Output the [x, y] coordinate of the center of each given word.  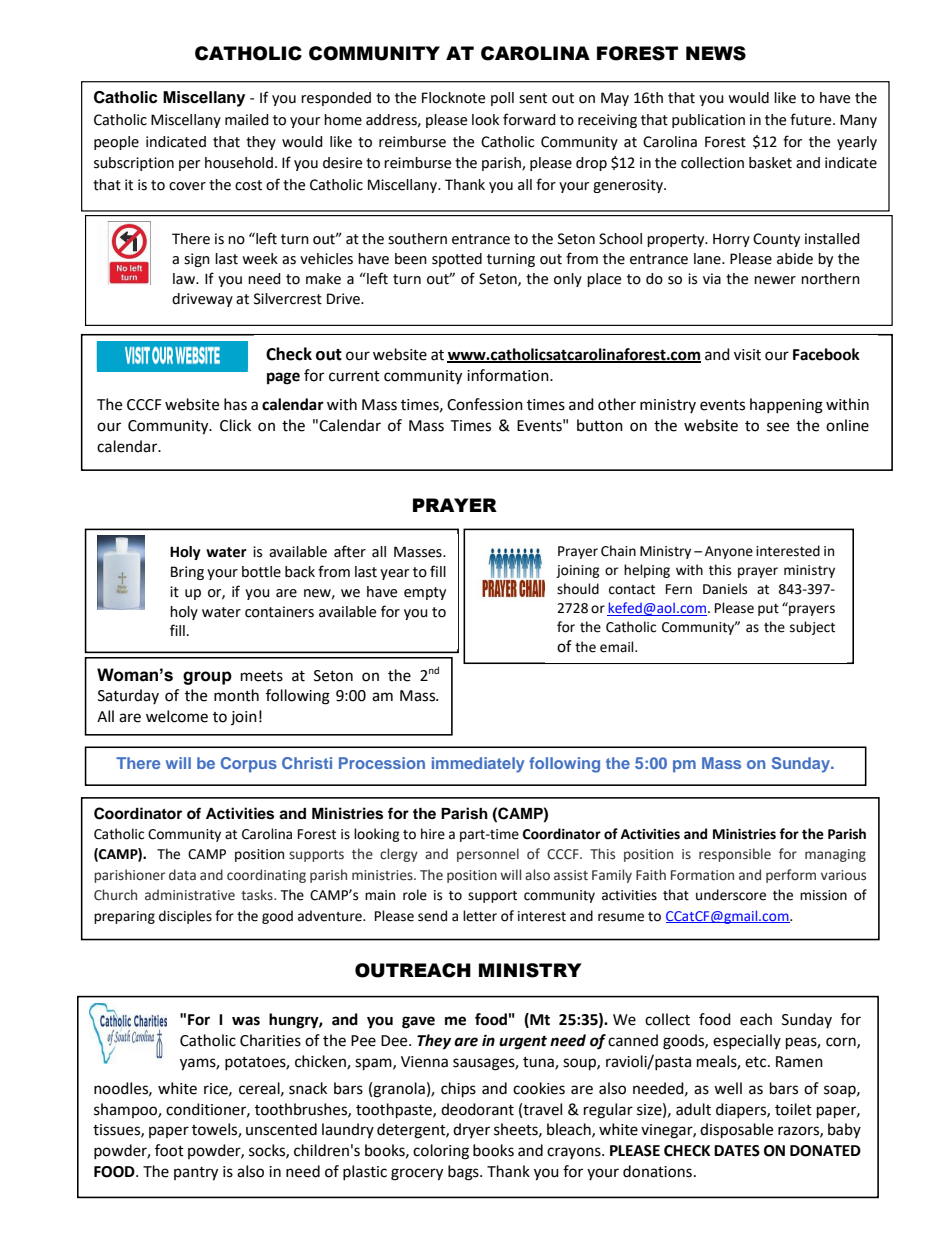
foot [169, 1150]
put [768, 610]
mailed [247, 120]
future [812, 119]
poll [502, 99]
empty [425, 593]
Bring [187, 573]
